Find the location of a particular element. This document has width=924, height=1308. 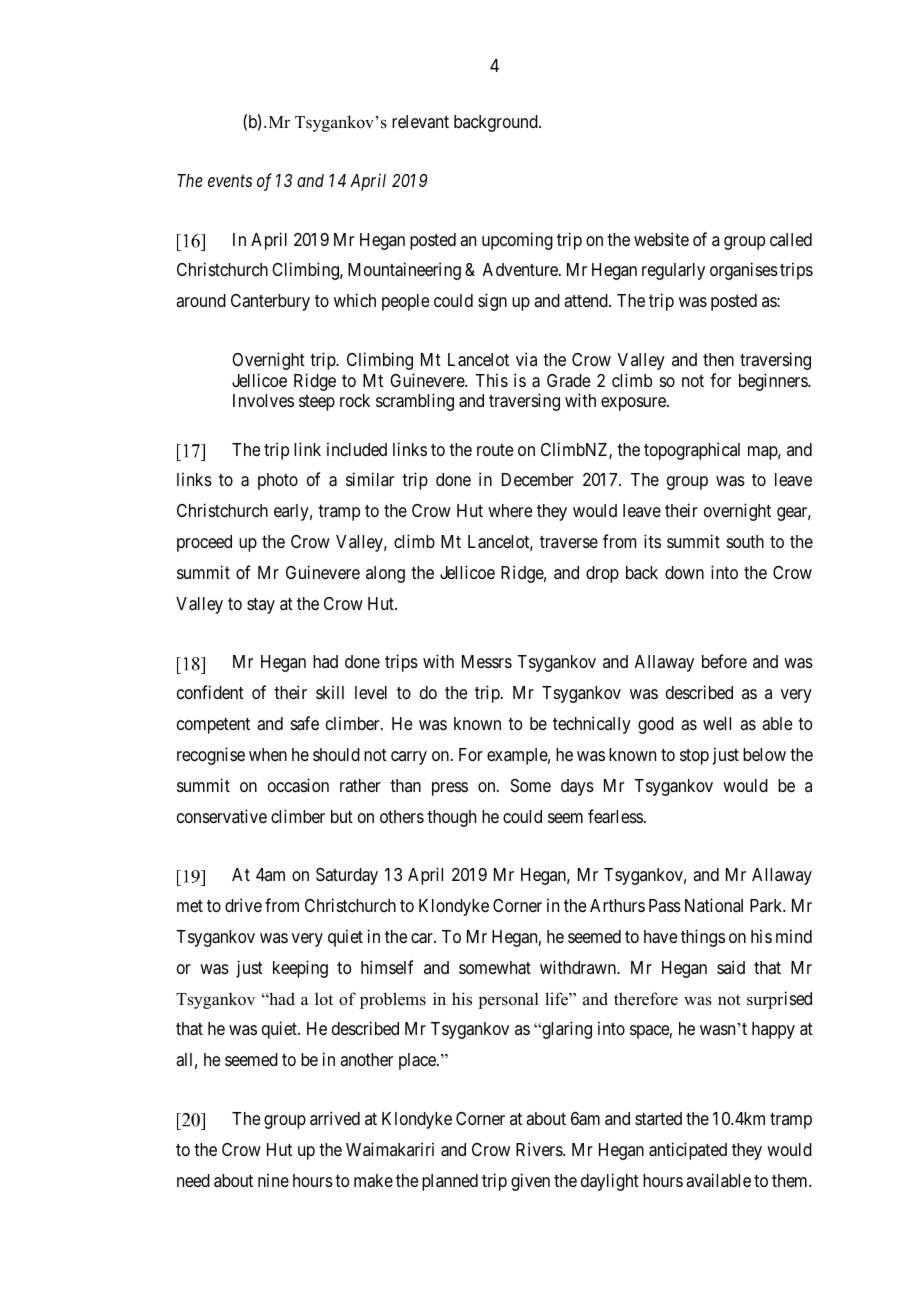

events is located at coordinates (230, 181).
